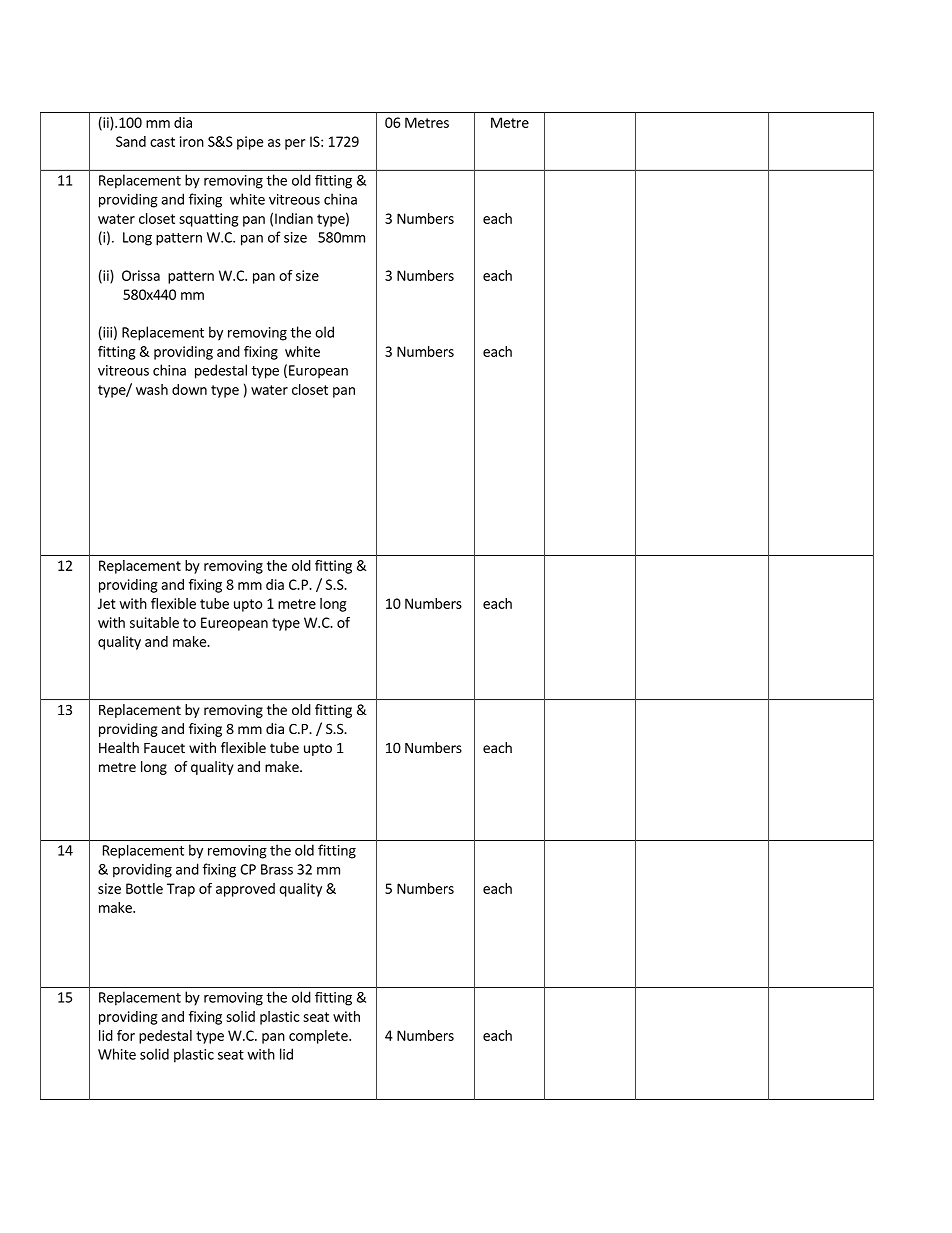  Describe the element at coordinates (154, 622) in the screenshot. I see `suitable` at that location.
